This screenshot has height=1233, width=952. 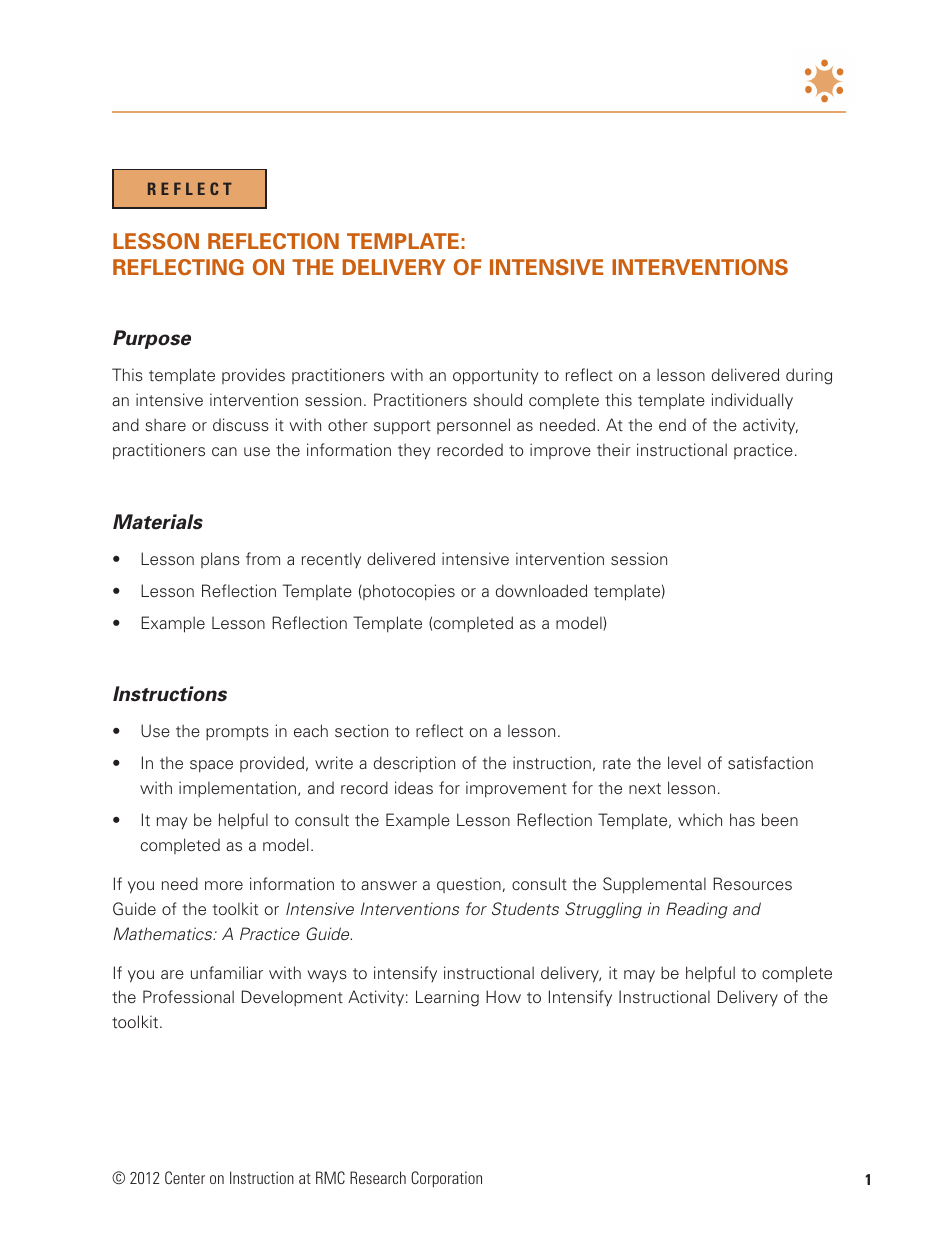 What do you see at coordinates (220, 560) in the screenshot?
I see `plans` at bounding box center [220, 560].
